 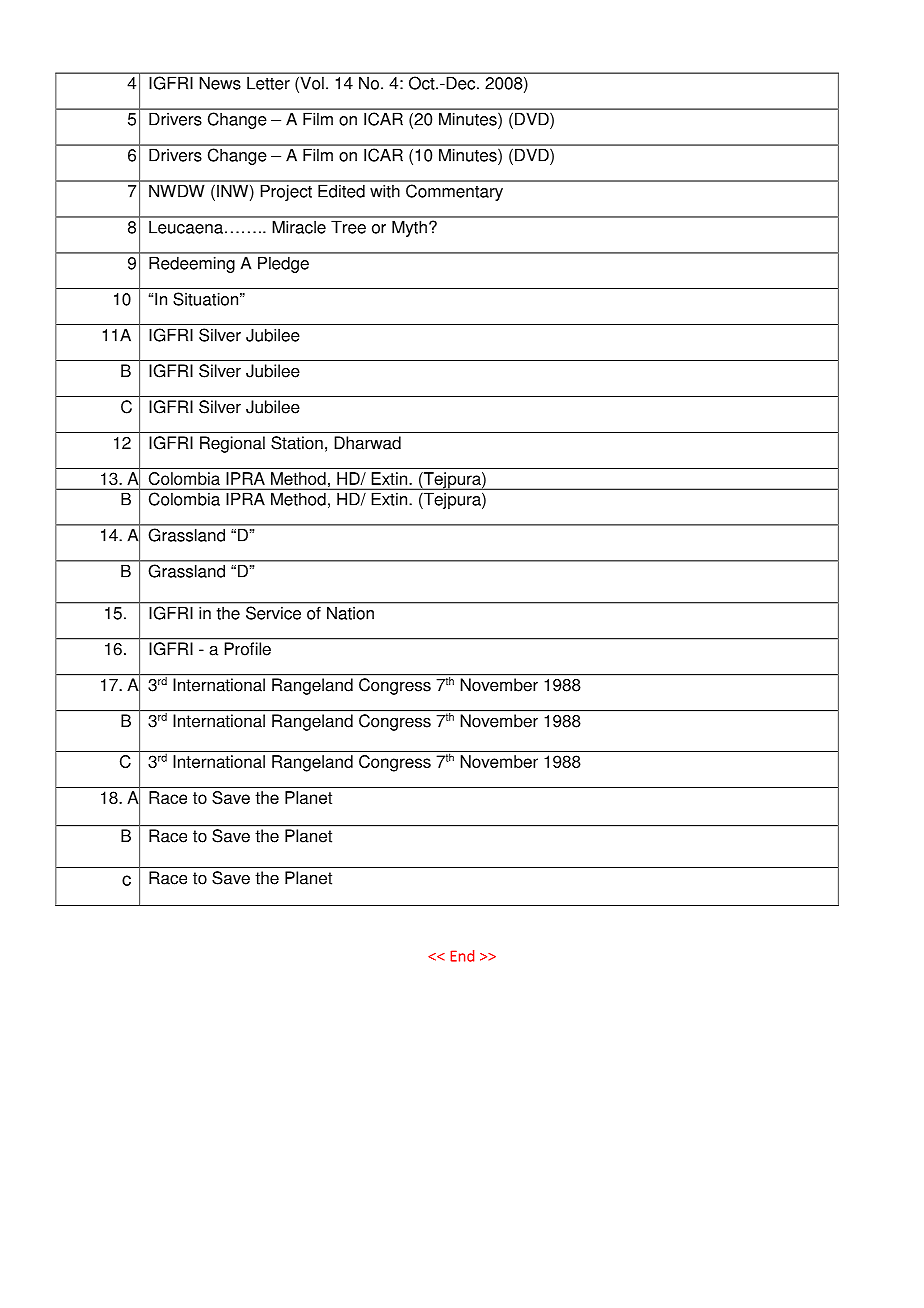 What do you see at coordinates (273, 613) in the screenshot?
I see `Service` at bounding box center [273, 613].
